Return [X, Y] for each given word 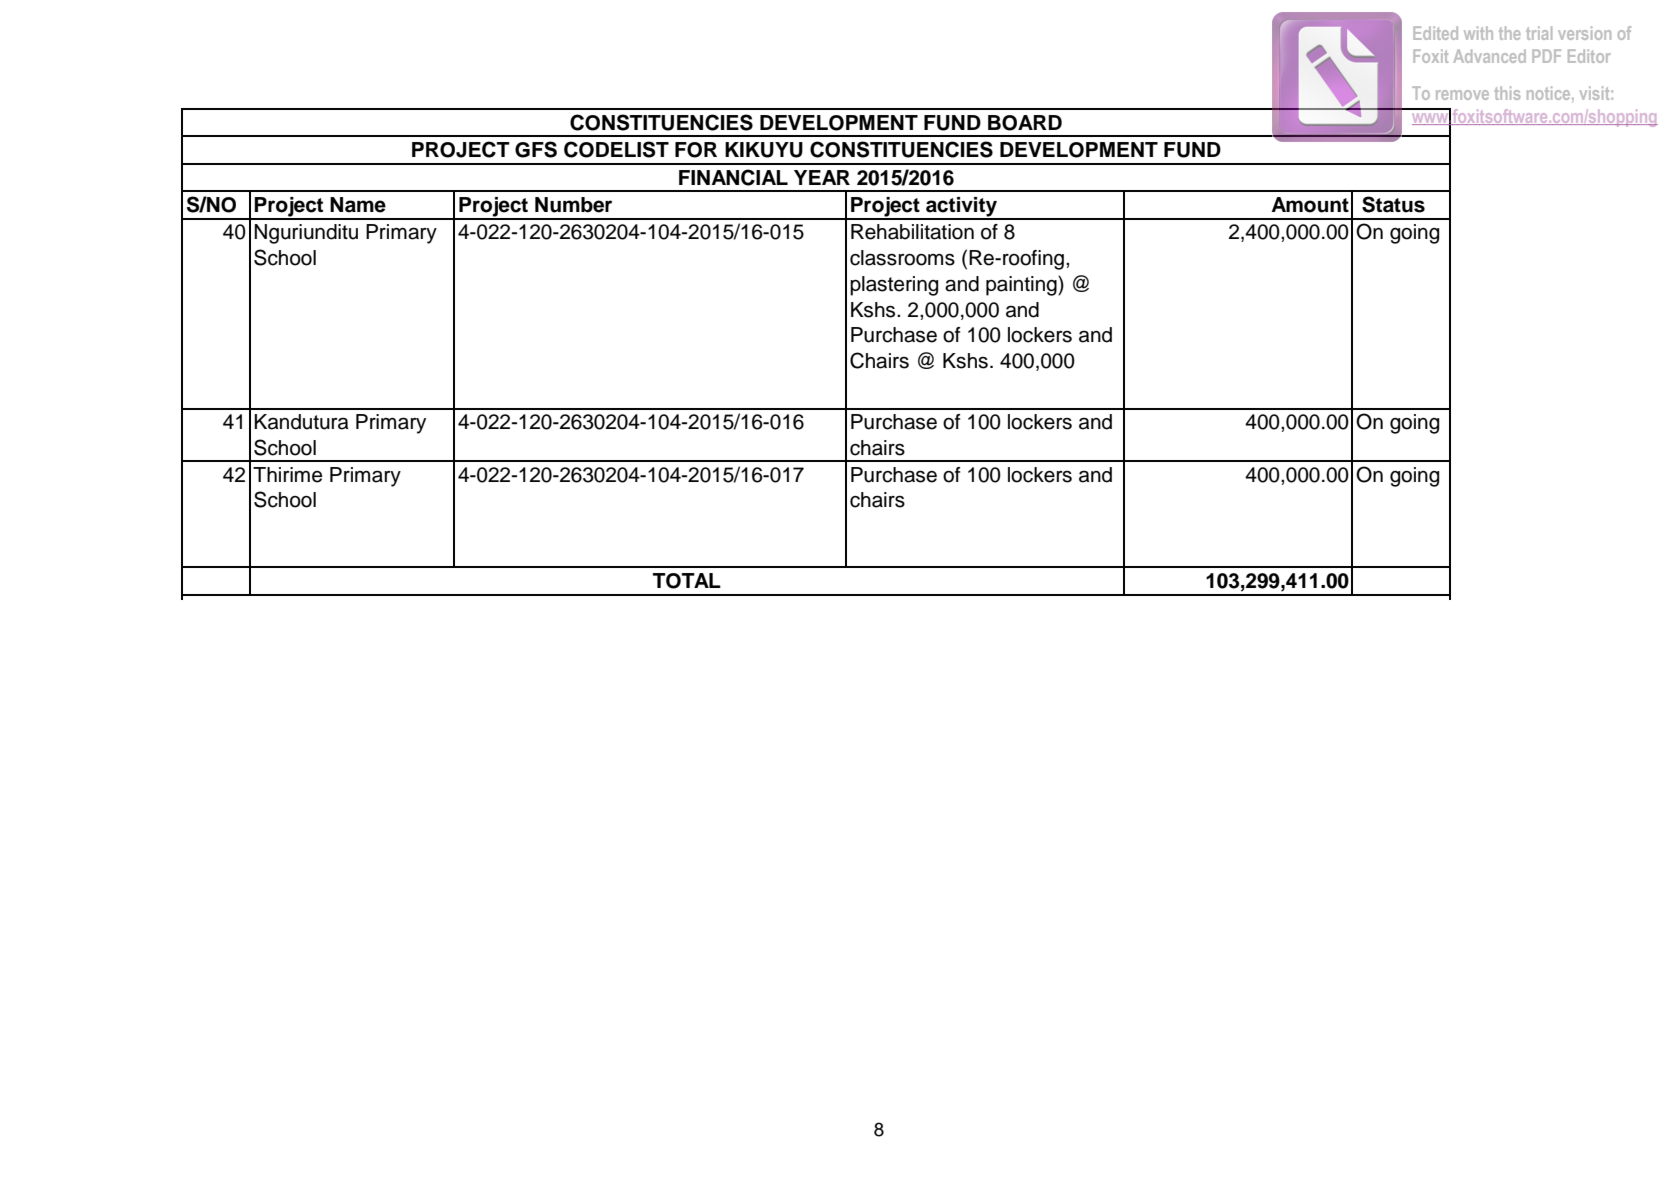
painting [1022, 286]
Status [1393, 204]
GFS [536, 149]
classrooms [902, 258]
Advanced [1489, 56]
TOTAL [687, 581]
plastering [894, 286]
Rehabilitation [912, 232]
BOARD [1025, 123]
